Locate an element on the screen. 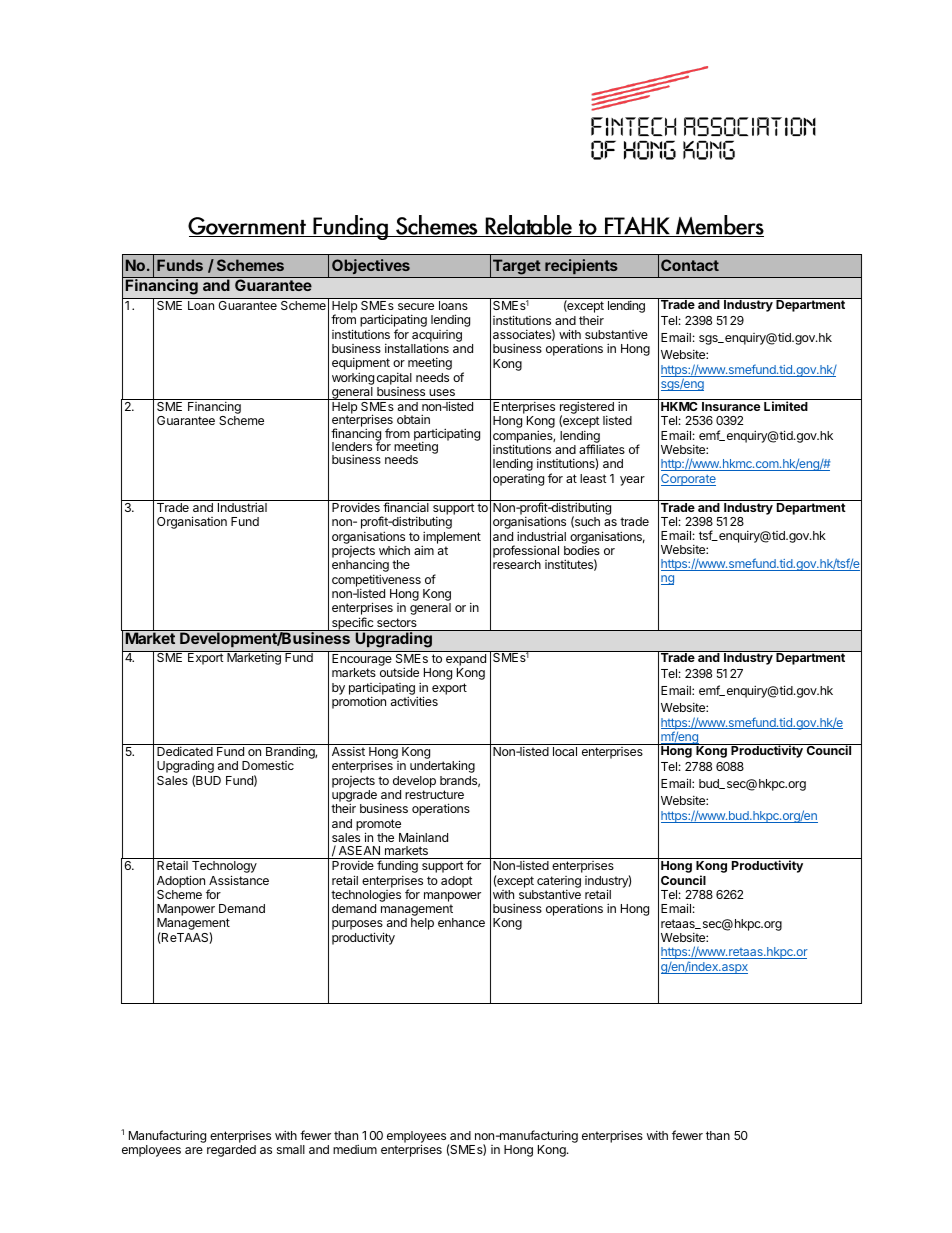 Image resolution: width=952 pixels, height=1233 pixels. Contact is located at coordinates (690, 265).
